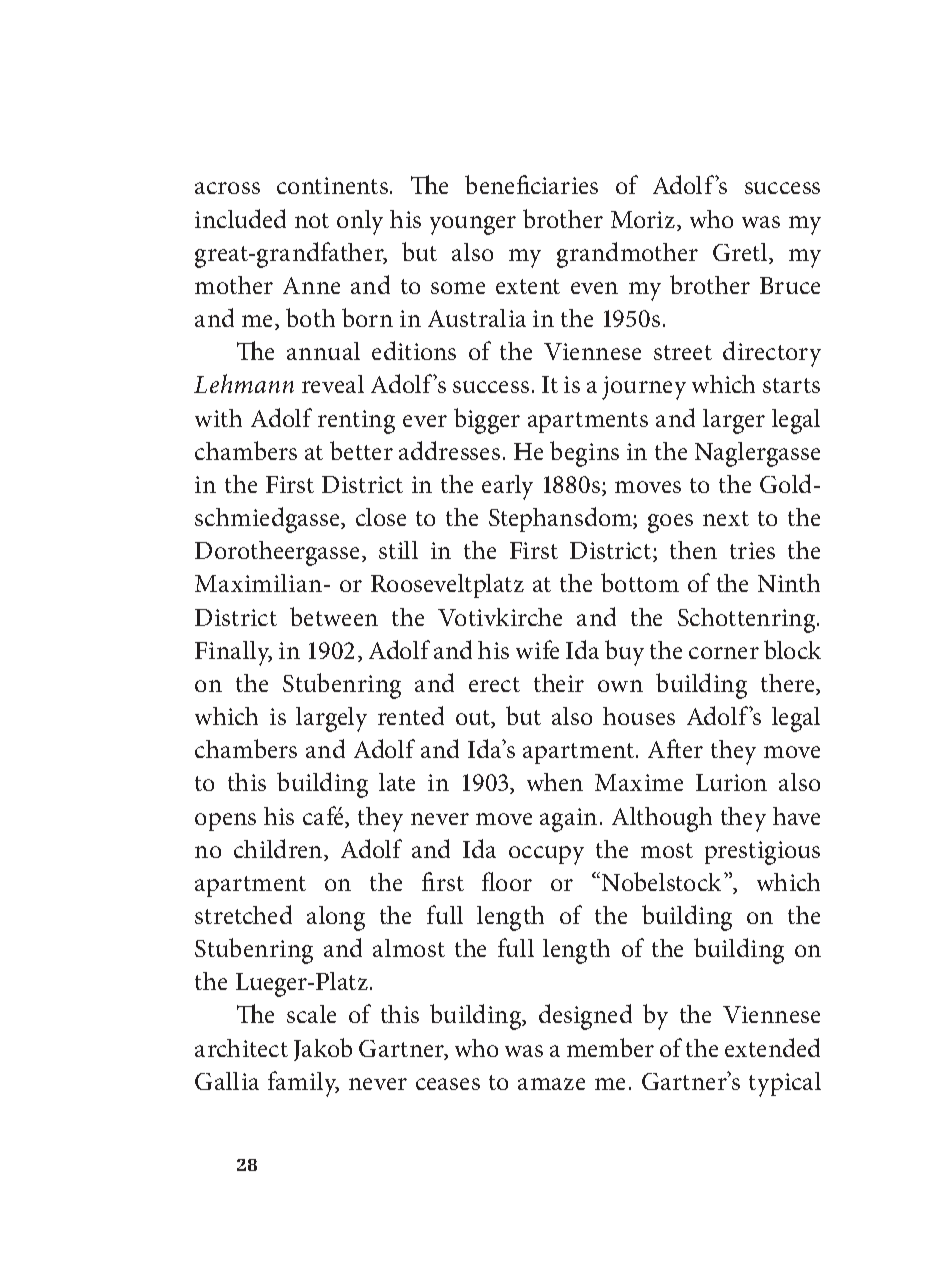  What do you see at coordinates (555, 782) in the screenshot?
I see `when` at bounding box center [555, 782].
